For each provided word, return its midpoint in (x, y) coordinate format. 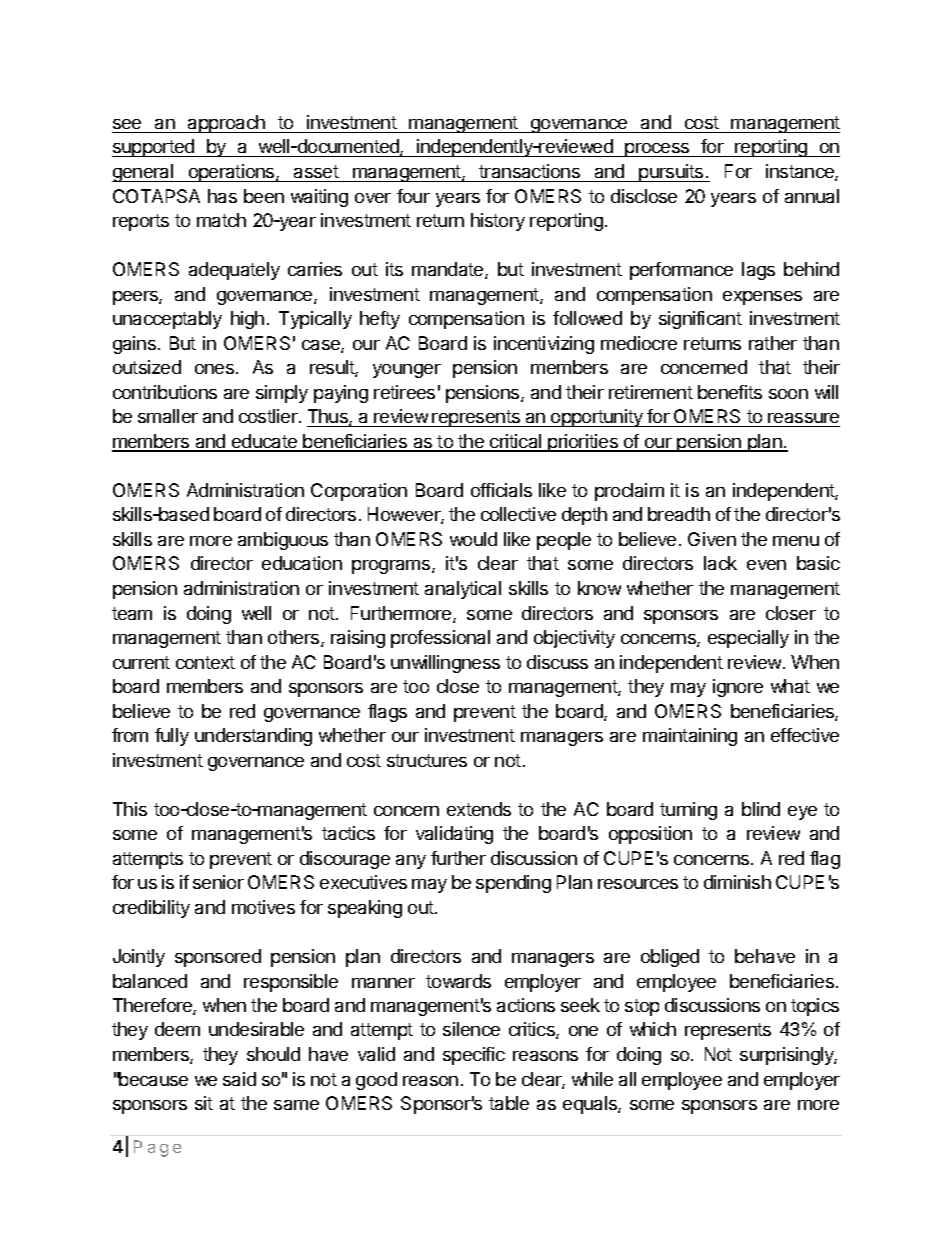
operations (231, 173)
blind (761, 809)
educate (265, 442)
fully (172, 737)
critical (516, 442)
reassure (803, 420)
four (413, 196)
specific (474, 1056)
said (239, 1079)
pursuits (671, 173)
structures (427, 760)
